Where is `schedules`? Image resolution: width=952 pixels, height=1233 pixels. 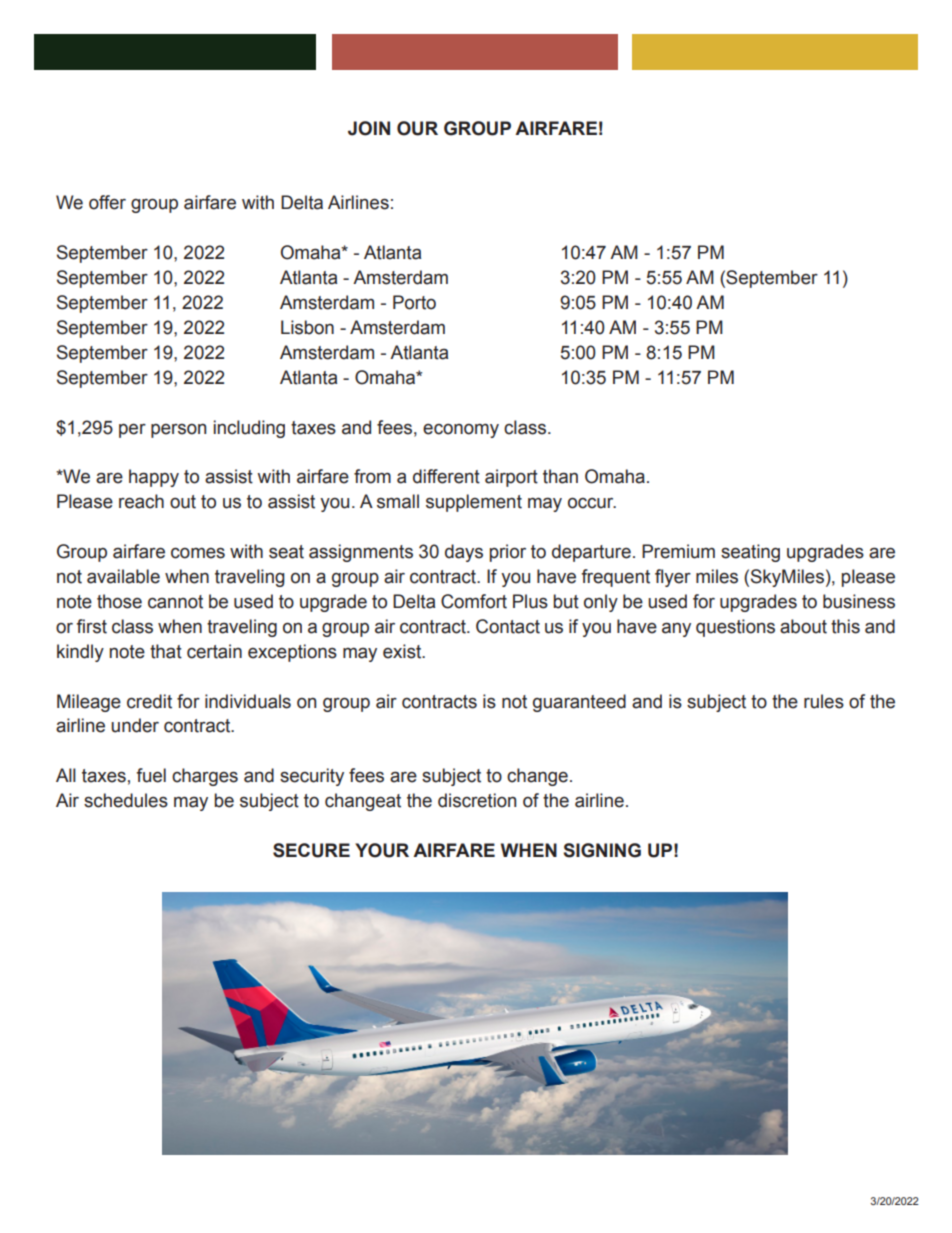
schedules is located at coordinates (126, 800).
